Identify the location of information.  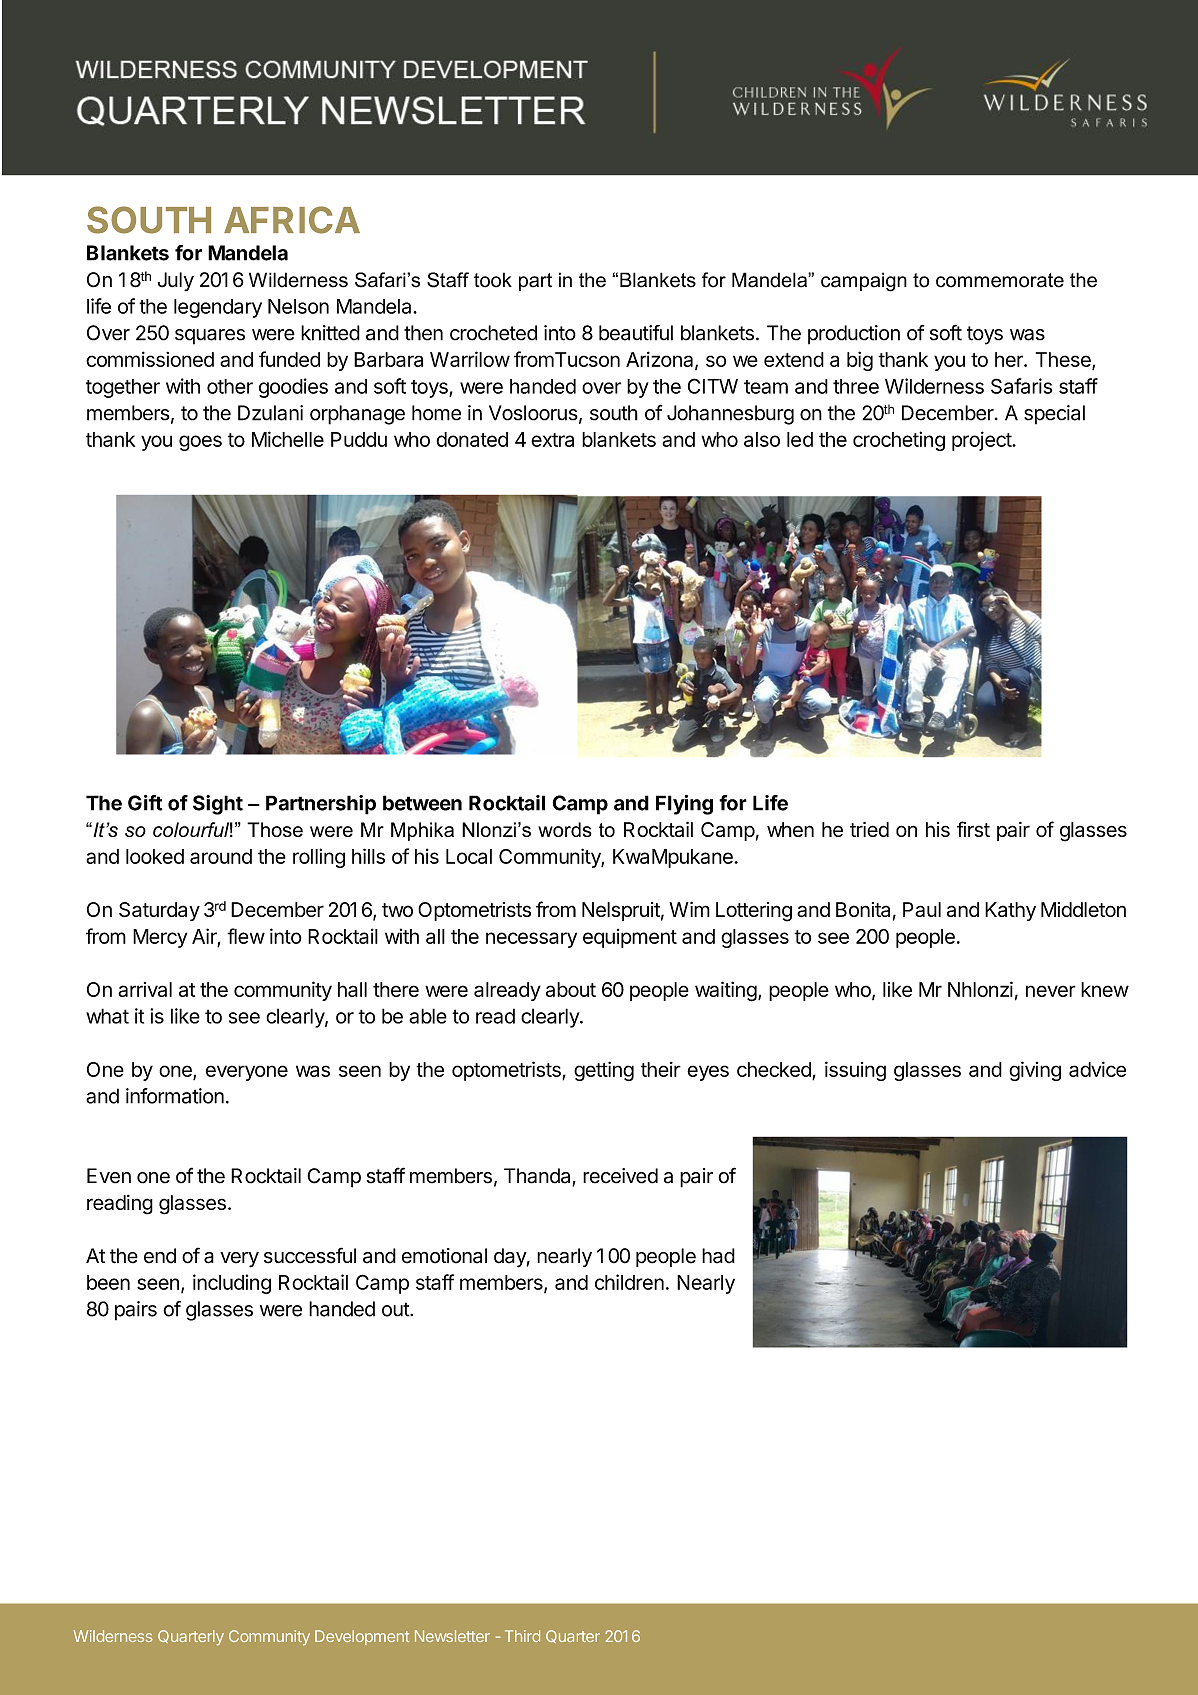
(175, 1096).
